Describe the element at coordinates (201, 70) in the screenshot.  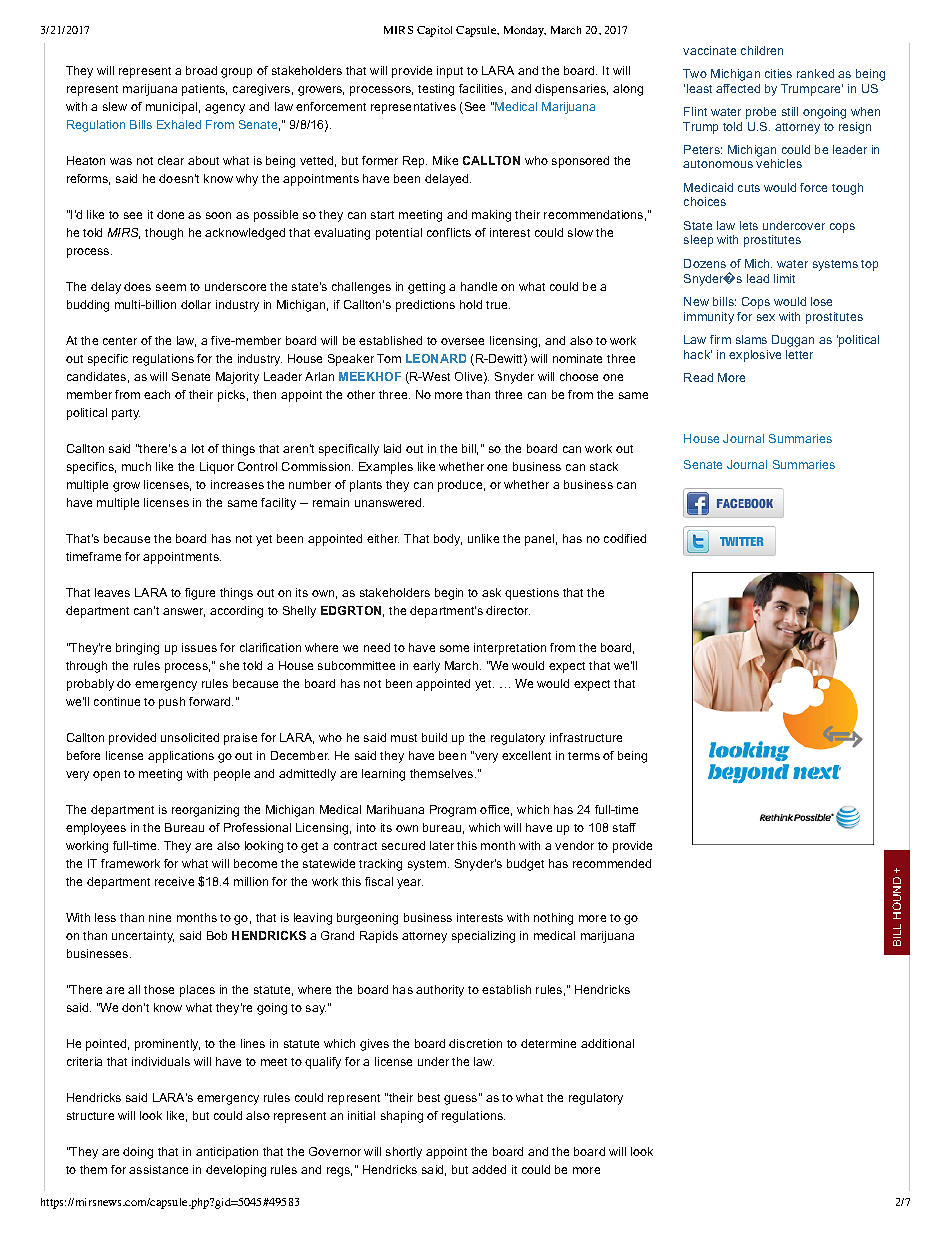
I see `broad` at that location.
